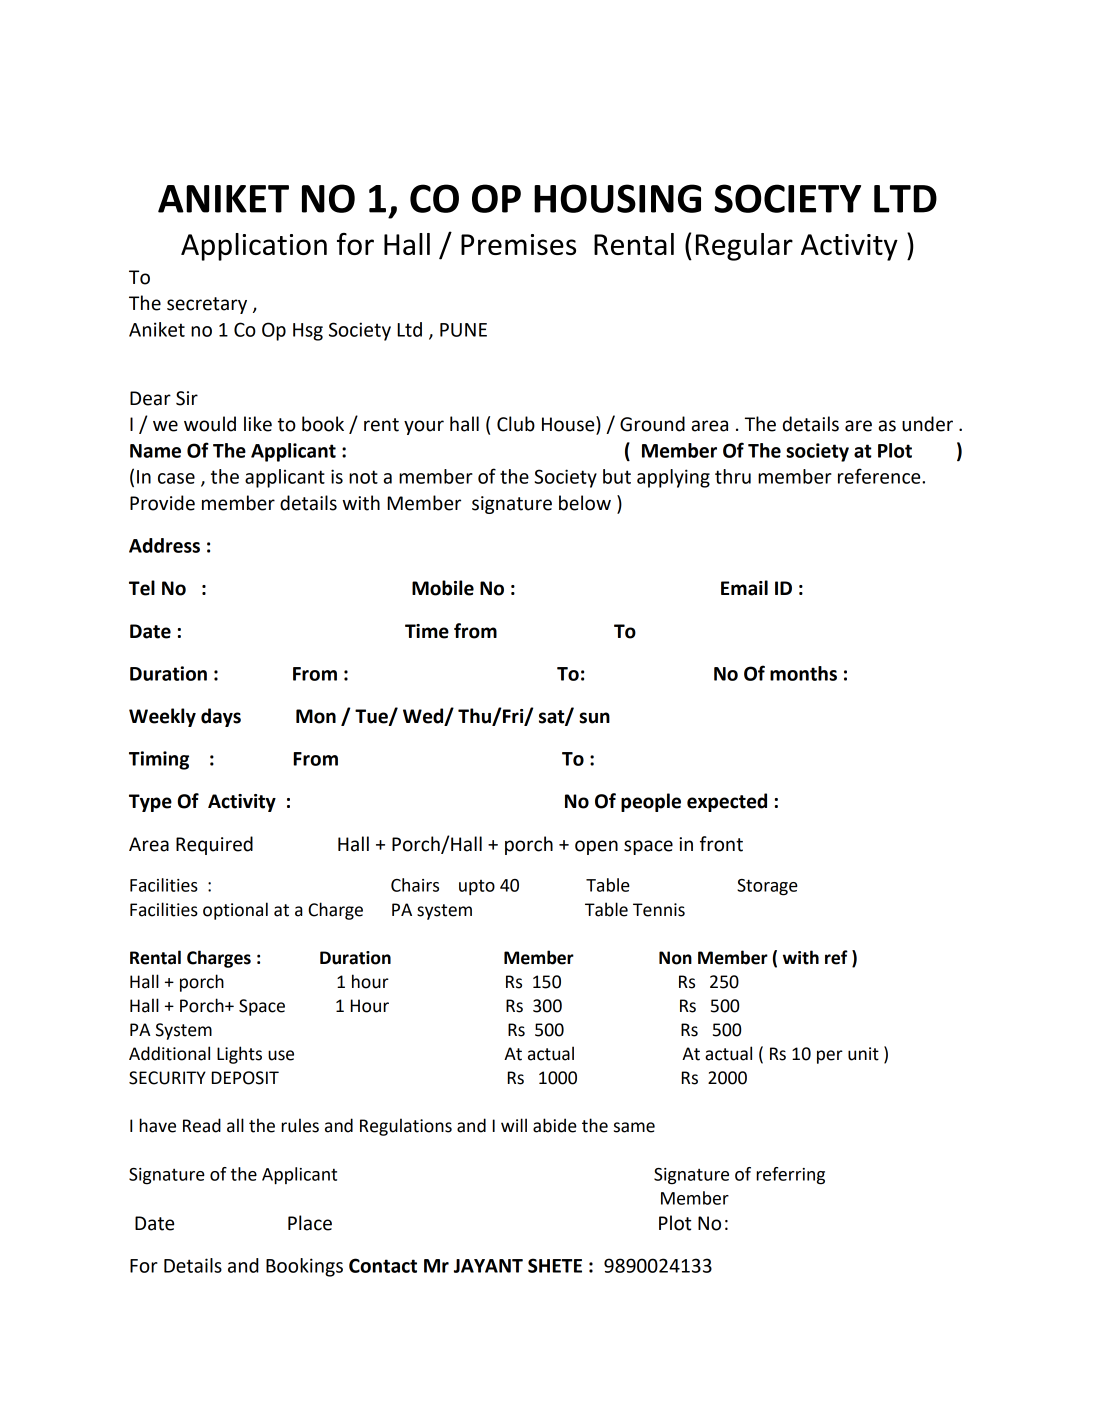 Image resolution: width=1096 pixels, height=1418 pixels. What do you see at coordinates (176, 478) in the screenshot?
I see `case` at bounding box center [176, 478].
